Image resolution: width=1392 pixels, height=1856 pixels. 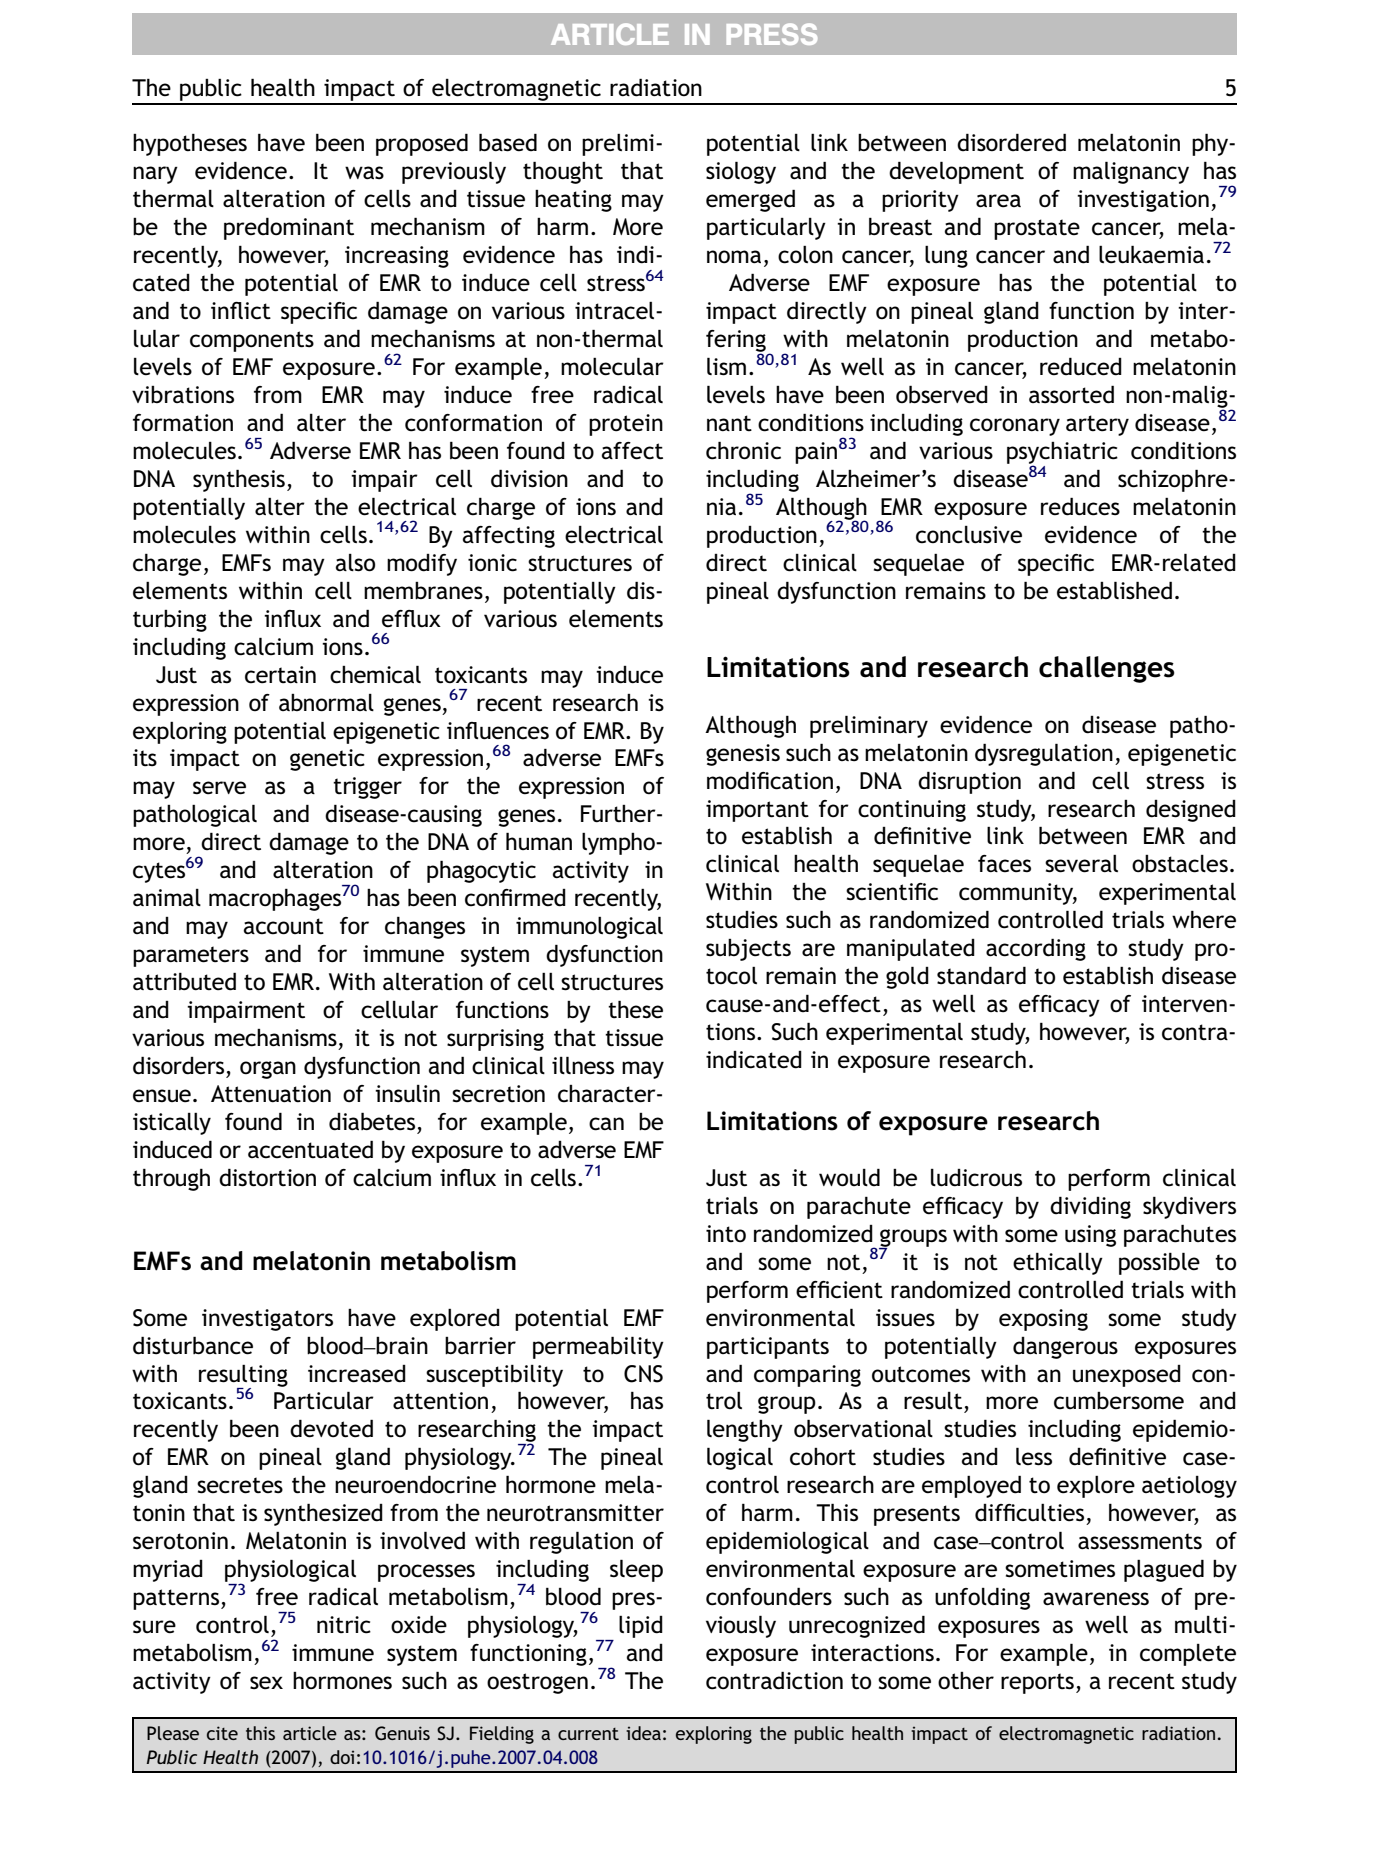 I want to click on account, so click(x=284, y=926).
